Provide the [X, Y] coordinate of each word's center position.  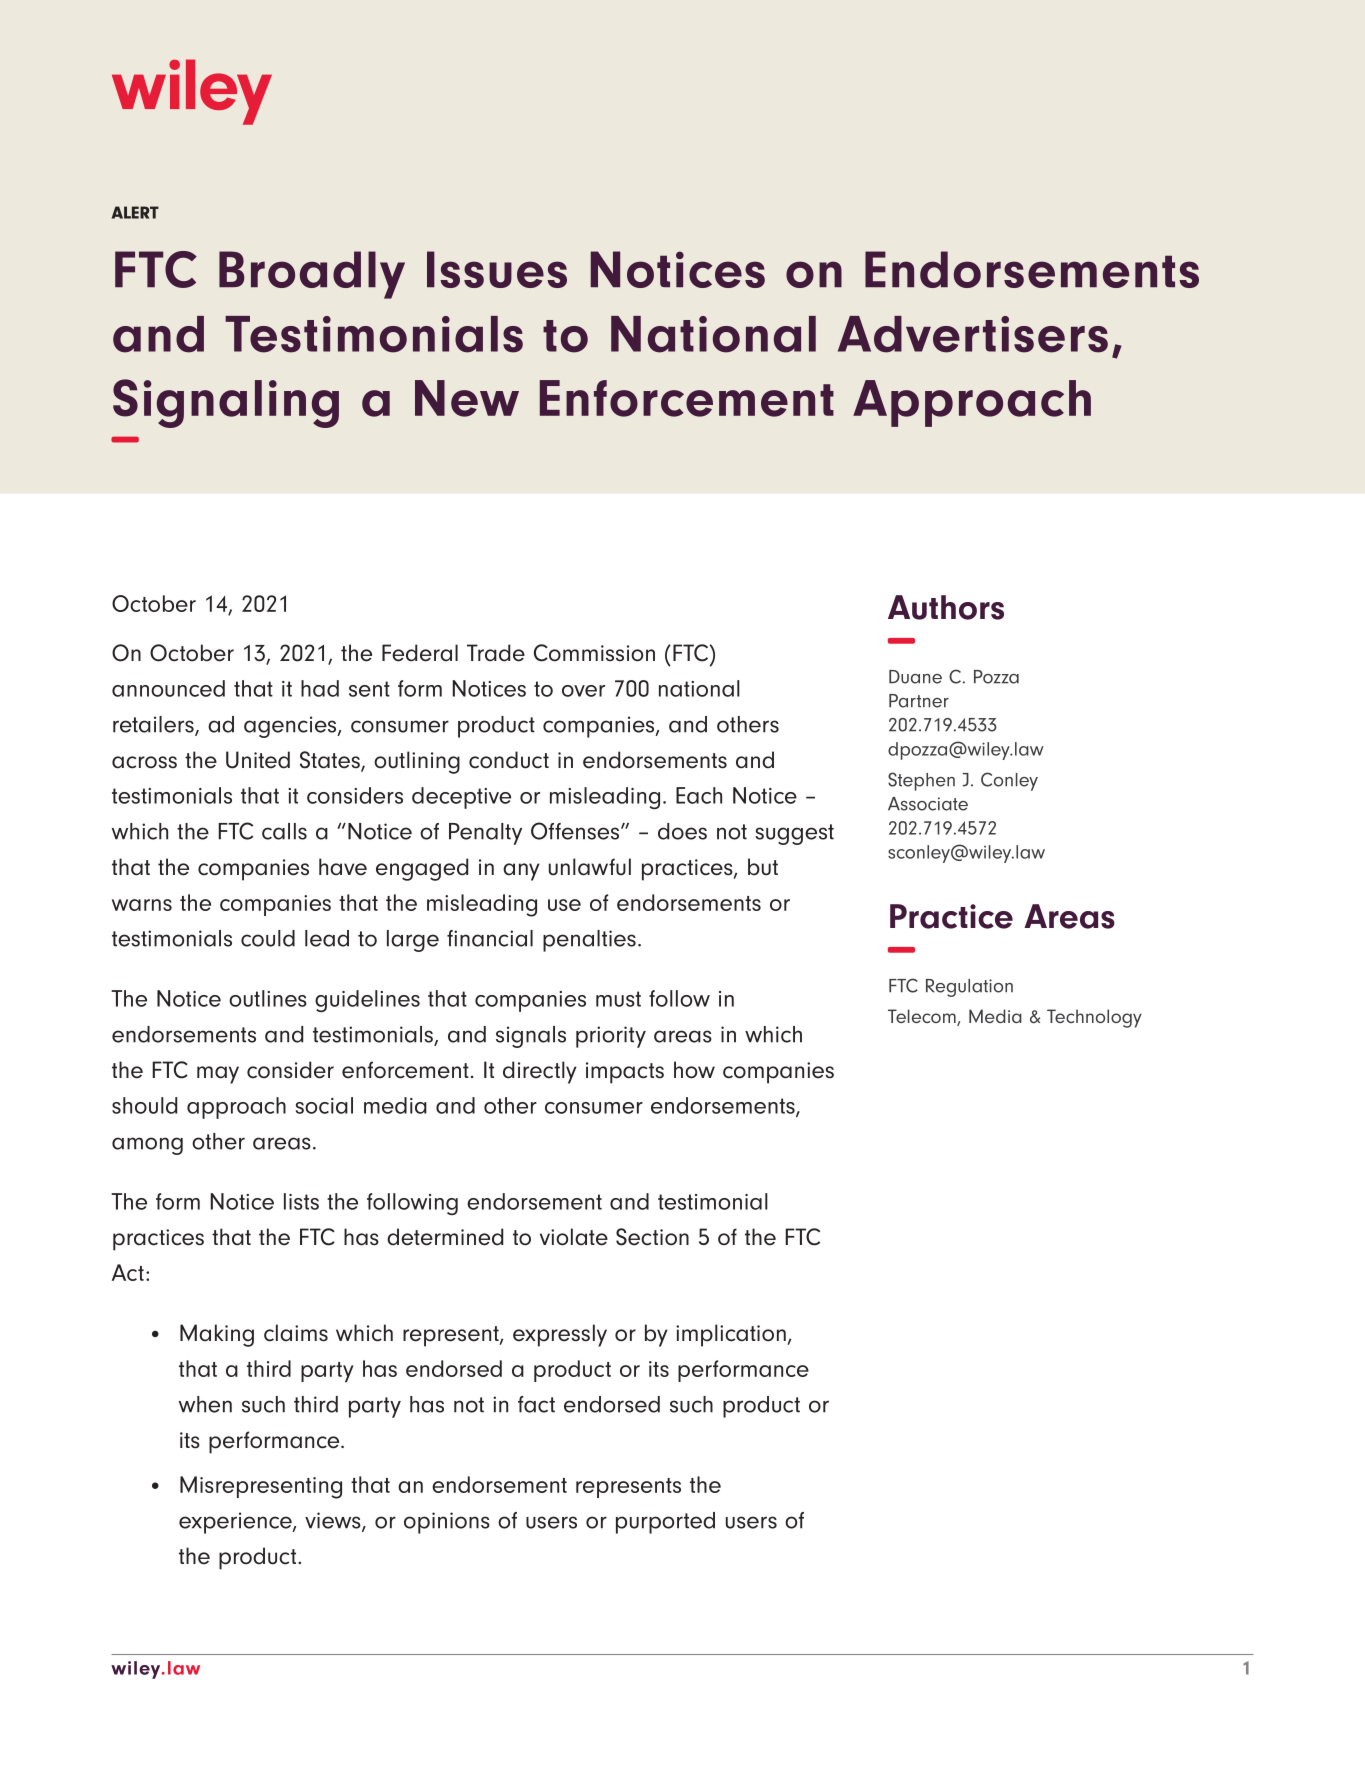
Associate [928, 804]
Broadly [312, 275]
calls [284, 831]
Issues [497, 269]
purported [665, 1523]
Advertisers [973, 334]
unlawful [590, 867]
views [334, 1521]
